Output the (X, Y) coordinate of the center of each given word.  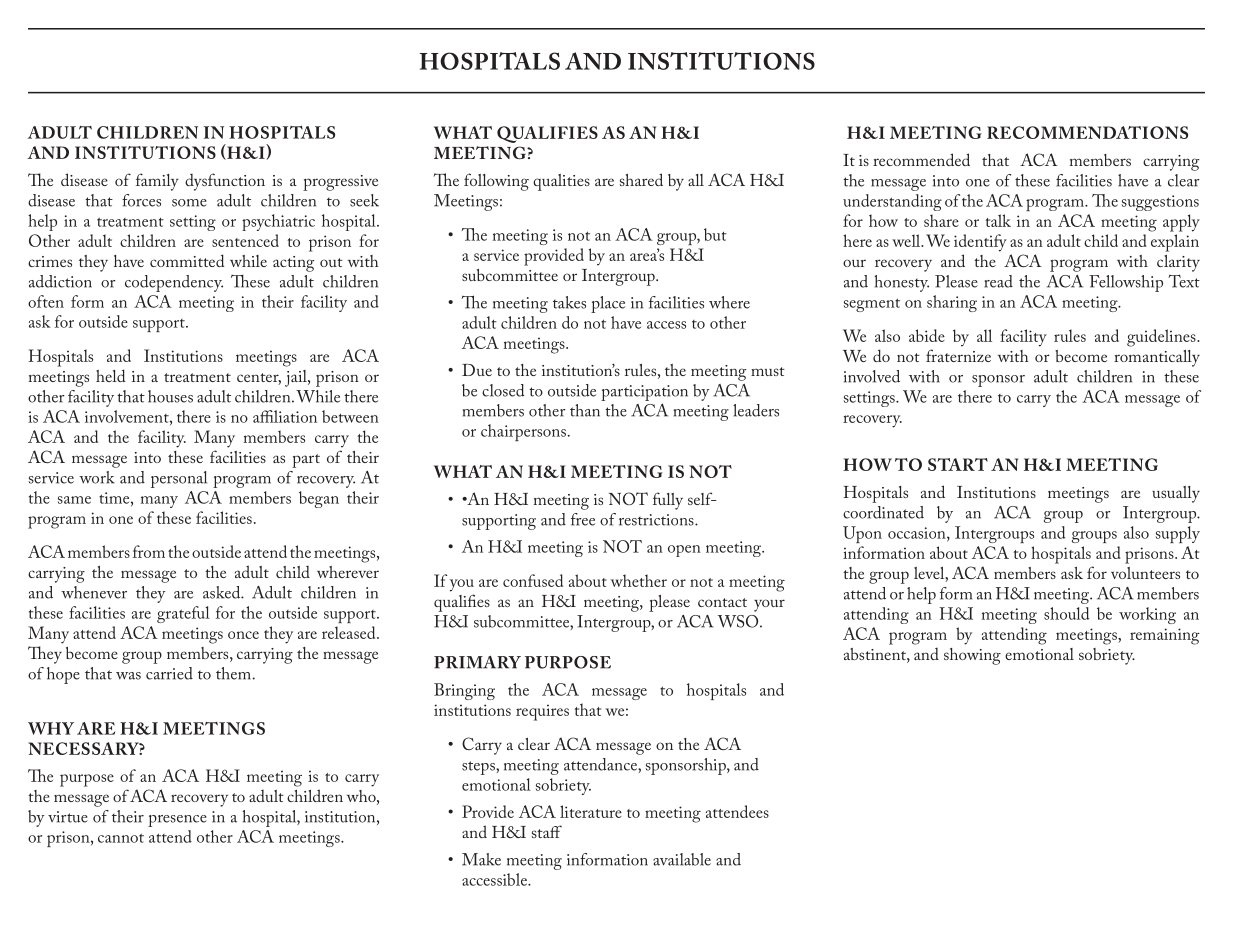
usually (1176, 494)
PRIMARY (477, 662)
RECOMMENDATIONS (1087, 132)
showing (972, 656)
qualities (561, 182)
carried (169, 673)
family (157, 182)
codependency (174, 283)
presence (177, 821)
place (608, 304)
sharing (952, 303)
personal (179, 479)
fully (668, 501)
